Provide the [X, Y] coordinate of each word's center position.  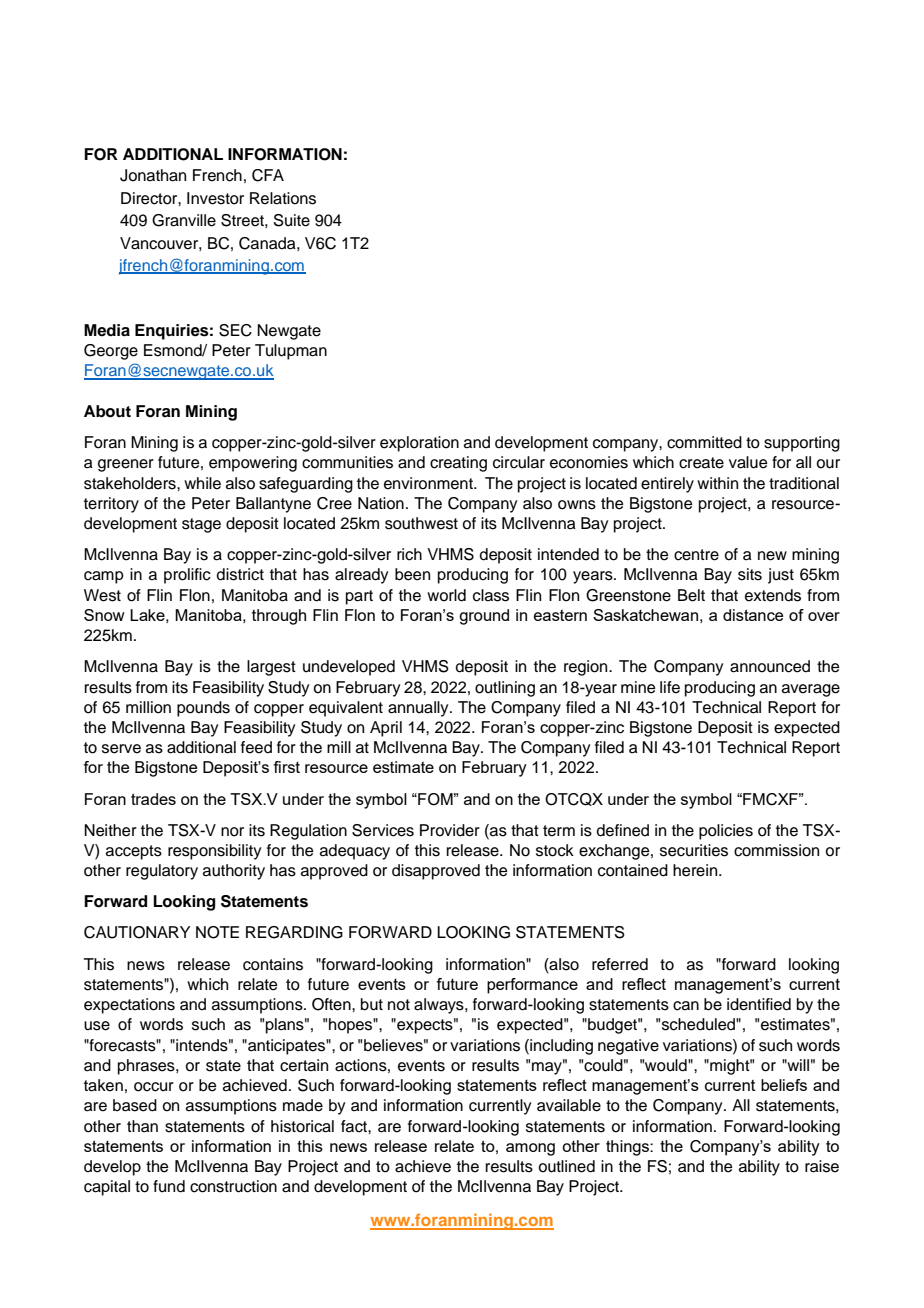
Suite [291, 220]
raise [822, 1166]
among [530, 1149]
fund [169, 1186]
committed [704, 442]
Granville [184, 220]
